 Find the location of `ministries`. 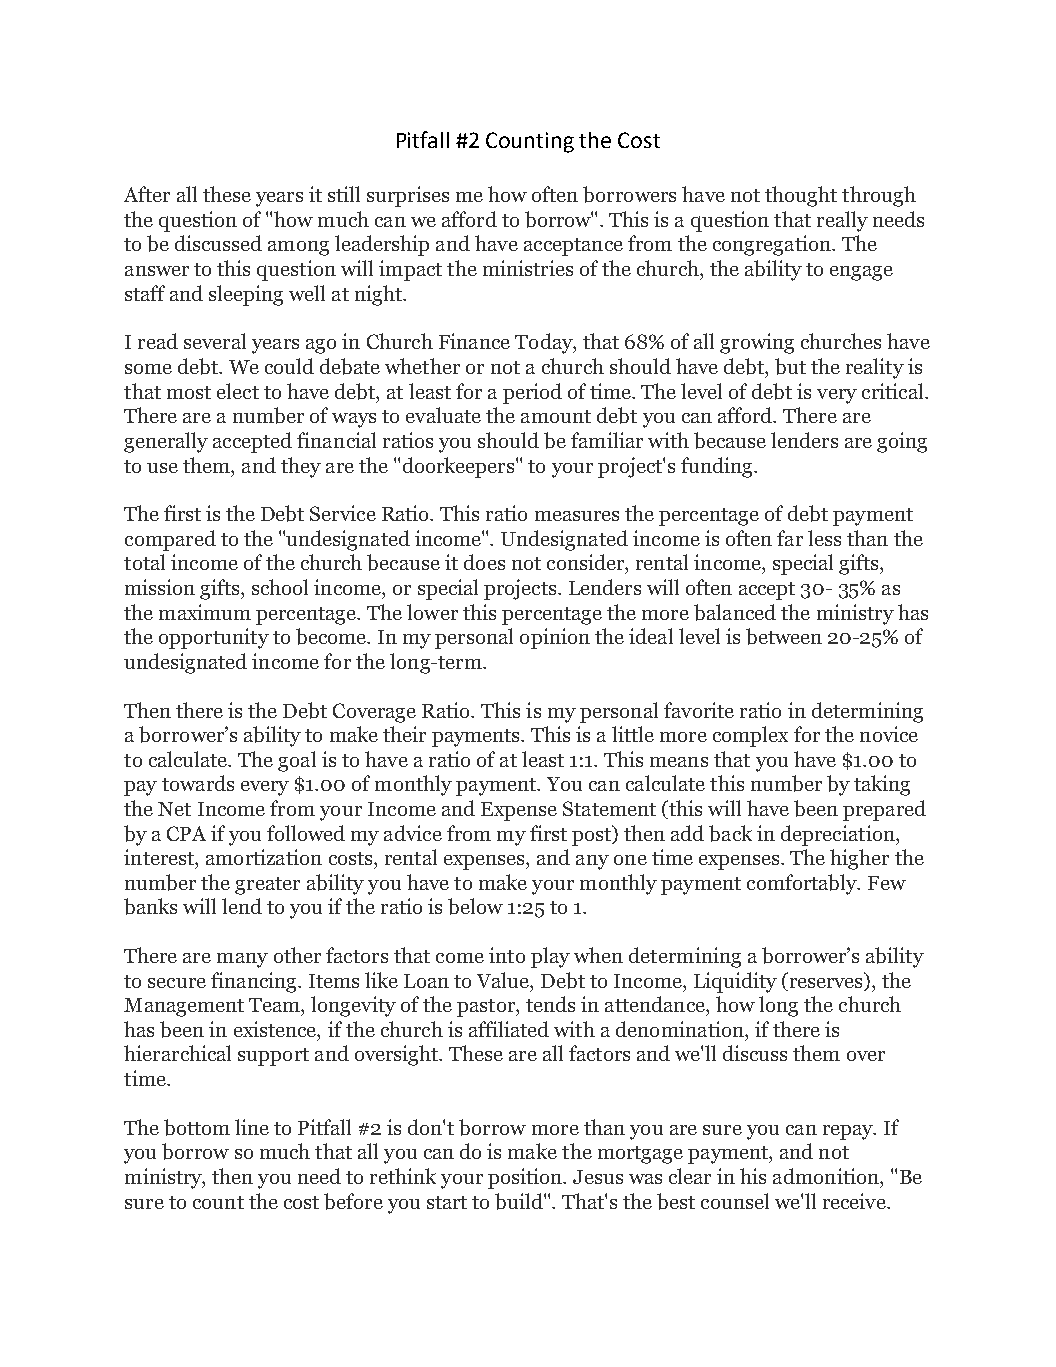

ministries is located at coordinates (528, 268).
